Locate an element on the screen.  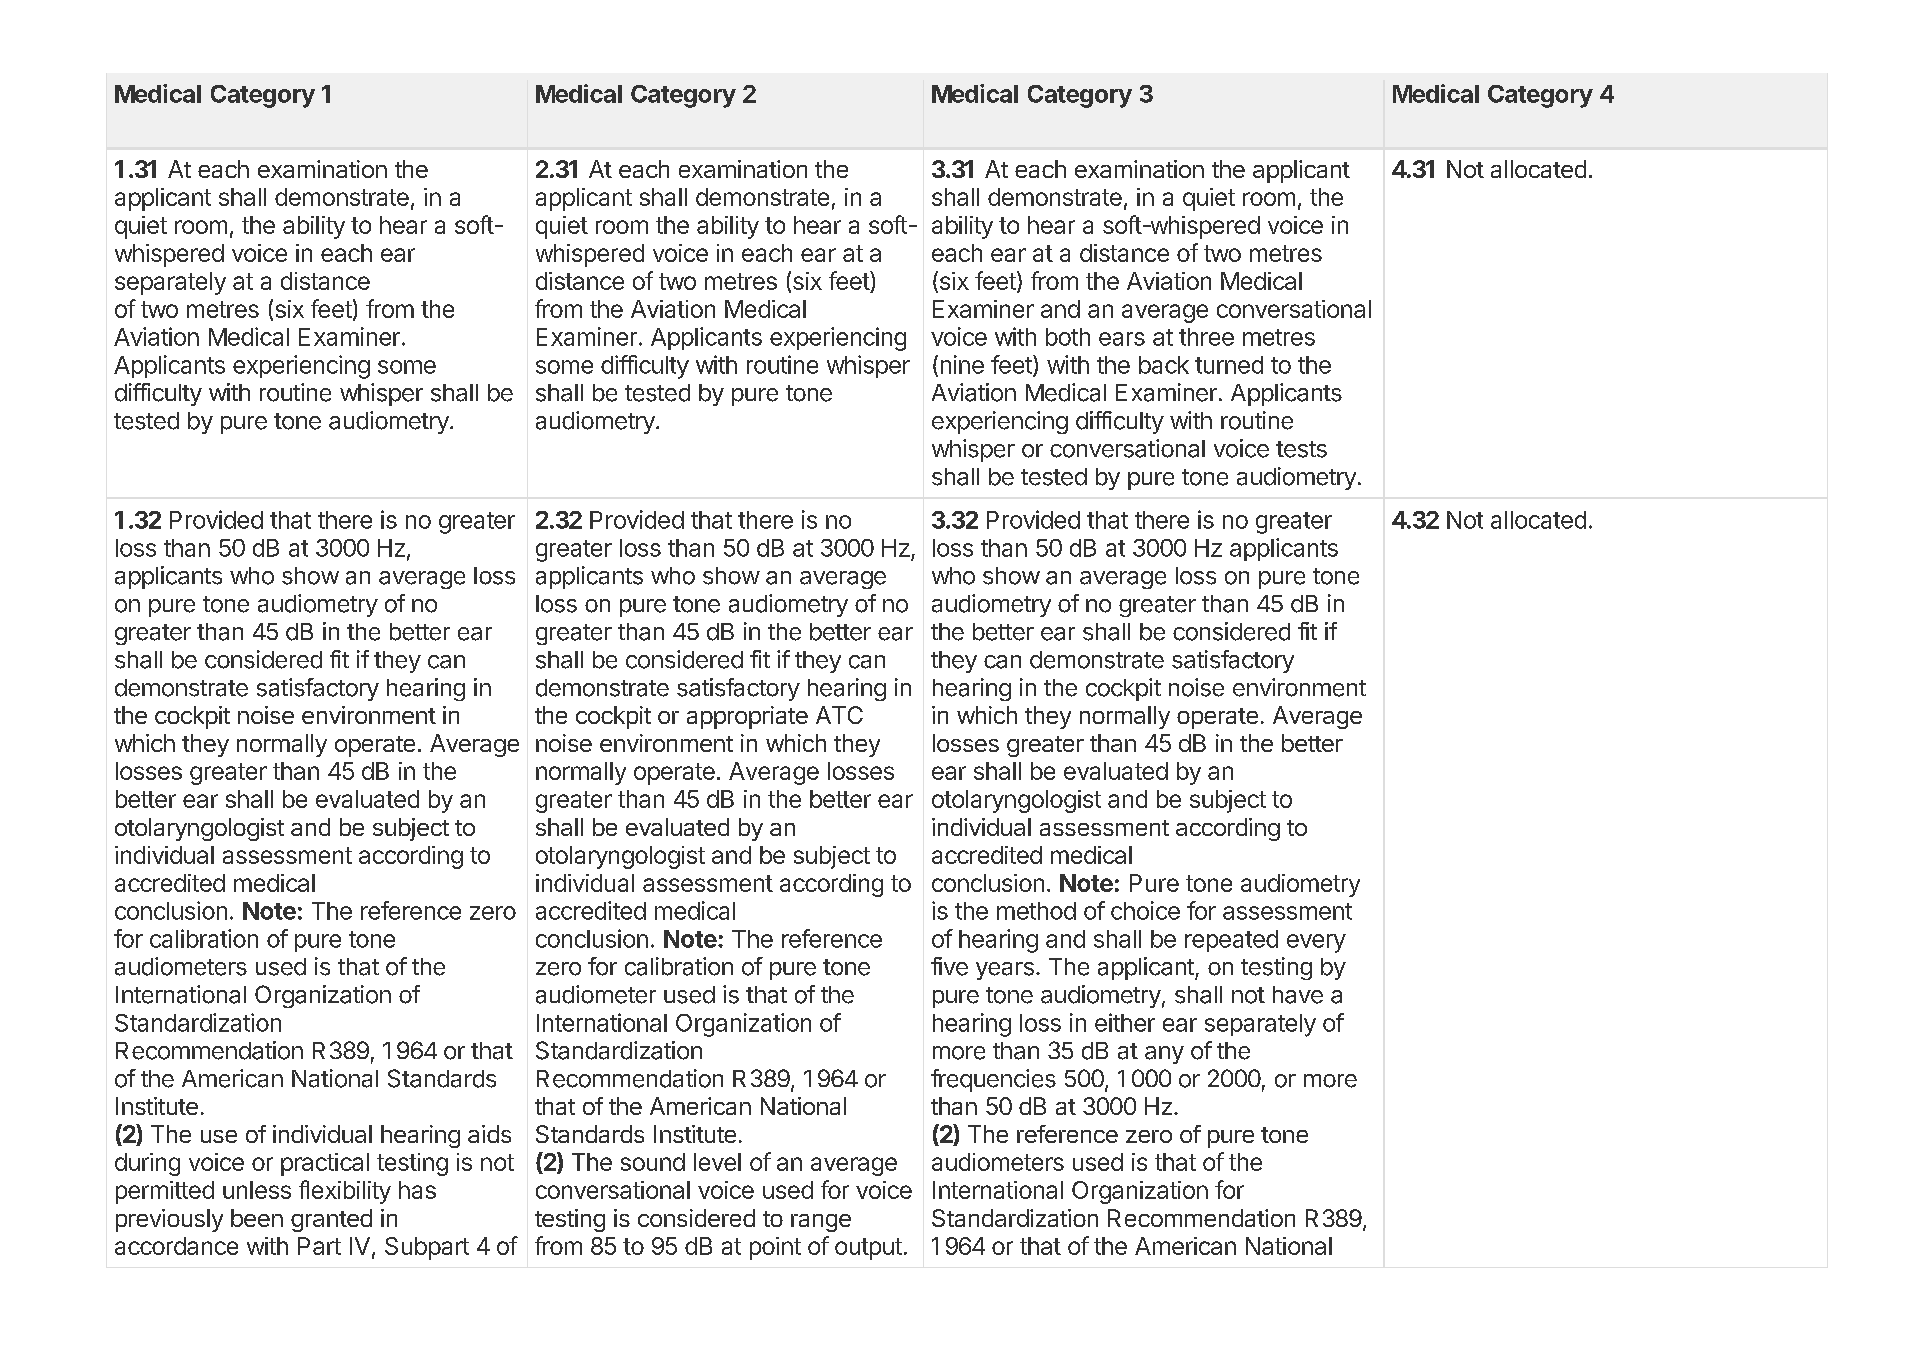
point is located at coordinates (775, 1248).
